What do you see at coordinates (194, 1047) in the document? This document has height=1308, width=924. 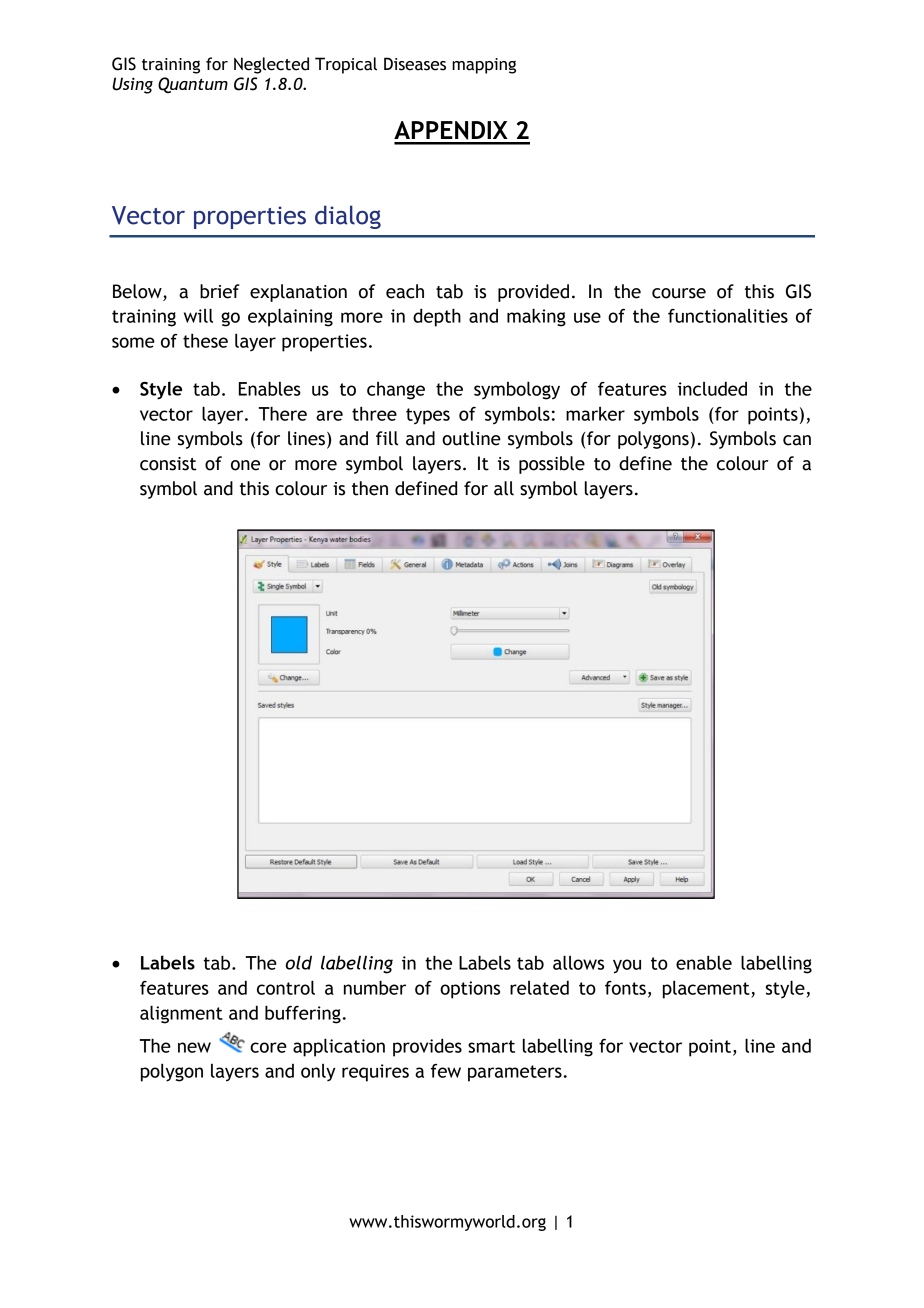 I see `new` at bounding box center [194, 1047].
